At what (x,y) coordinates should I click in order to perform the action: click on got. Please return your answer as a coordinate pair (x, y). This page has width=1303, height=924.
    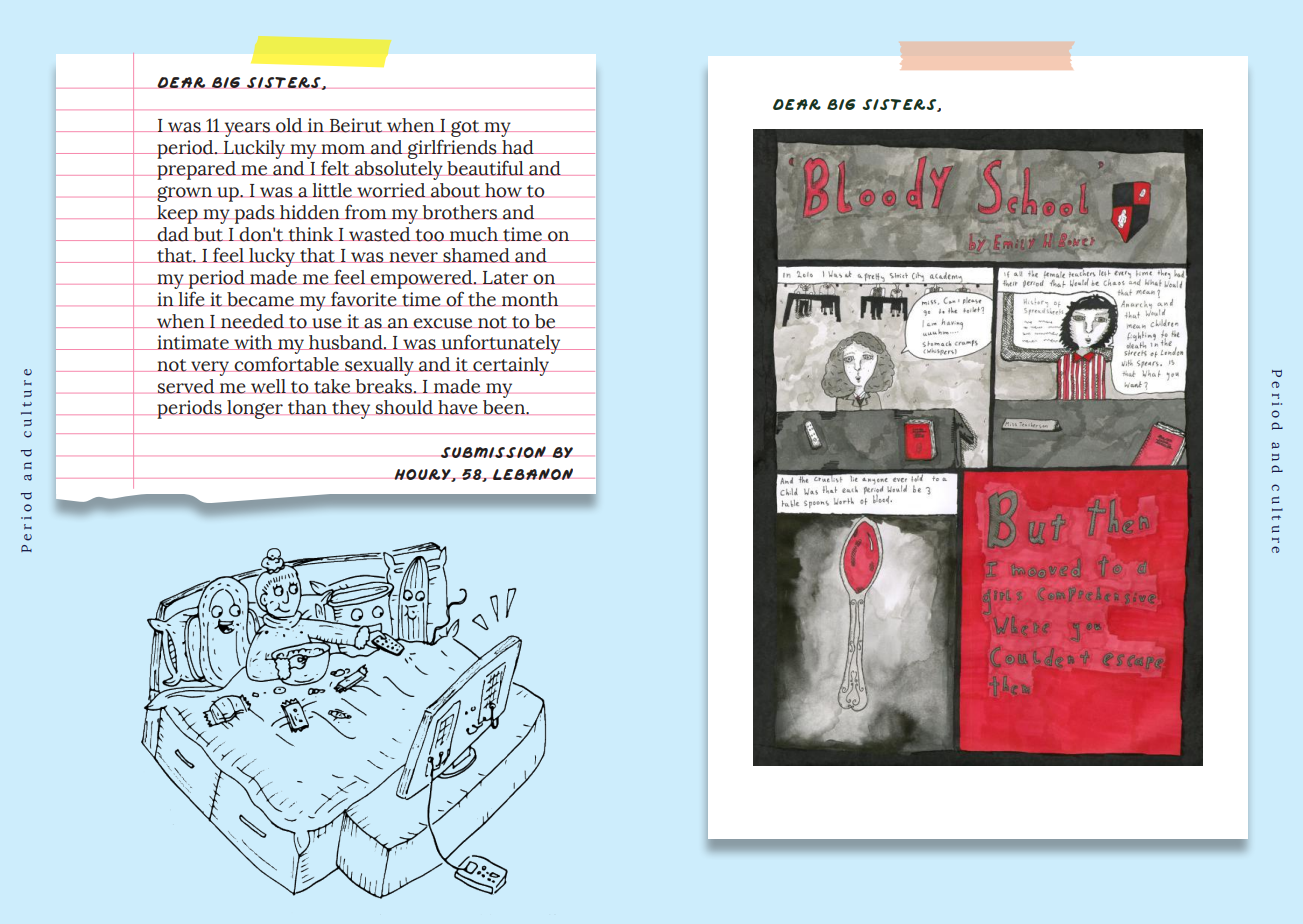
    Looking at the image, I should click on (465, 128).
